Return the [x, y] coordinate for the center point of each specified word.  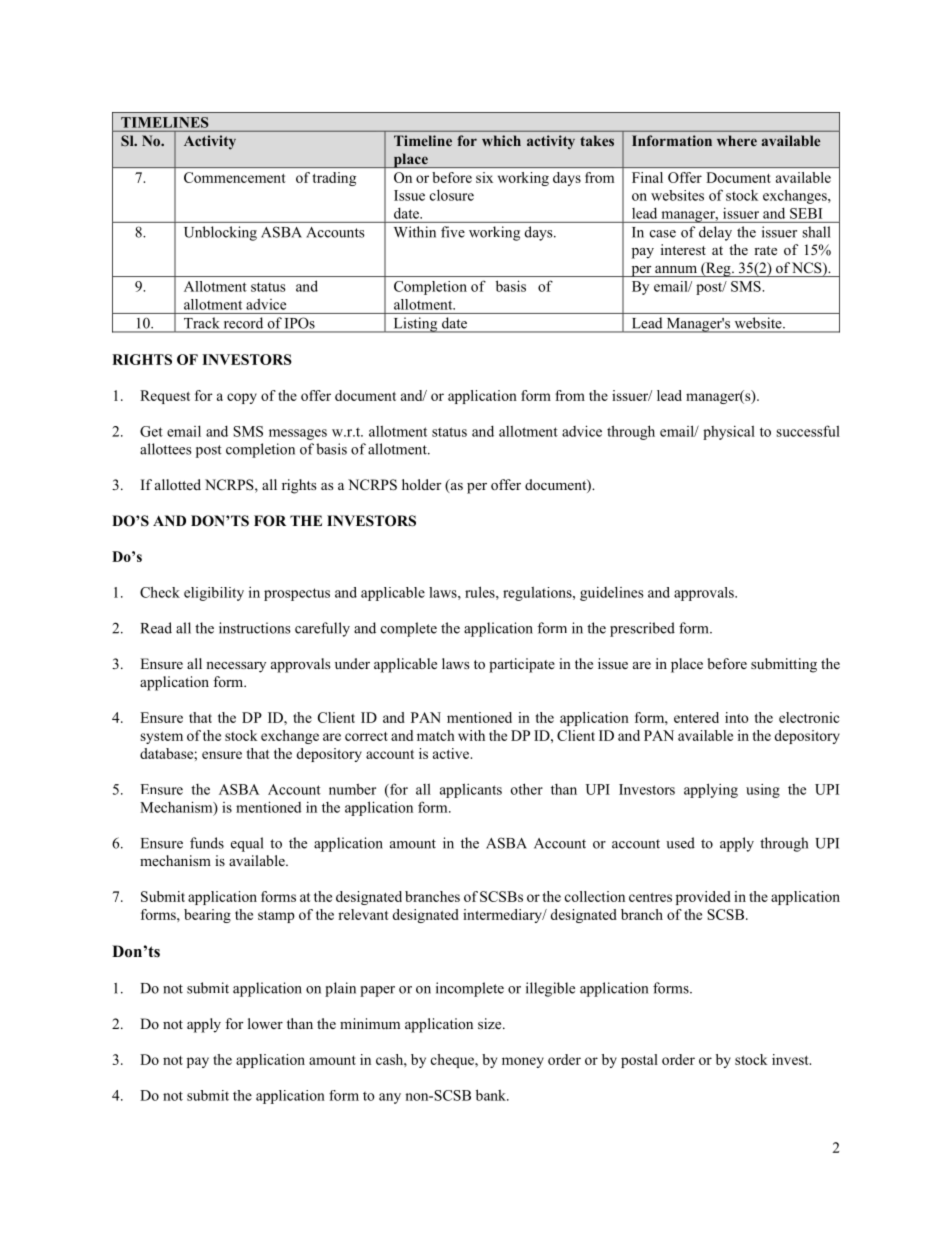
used [680, 843]
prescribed [642, 629]
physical [729, 432]
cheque [453, 1061]
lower [265, 1023]
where [737, 140]
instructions [255, 628]
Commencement [235, 177]
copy [242, 398]
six [484, 177]
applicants [471, 790]
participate [522, 665]
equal [247, 844]
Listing [415, 325]
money [523, 1062]
